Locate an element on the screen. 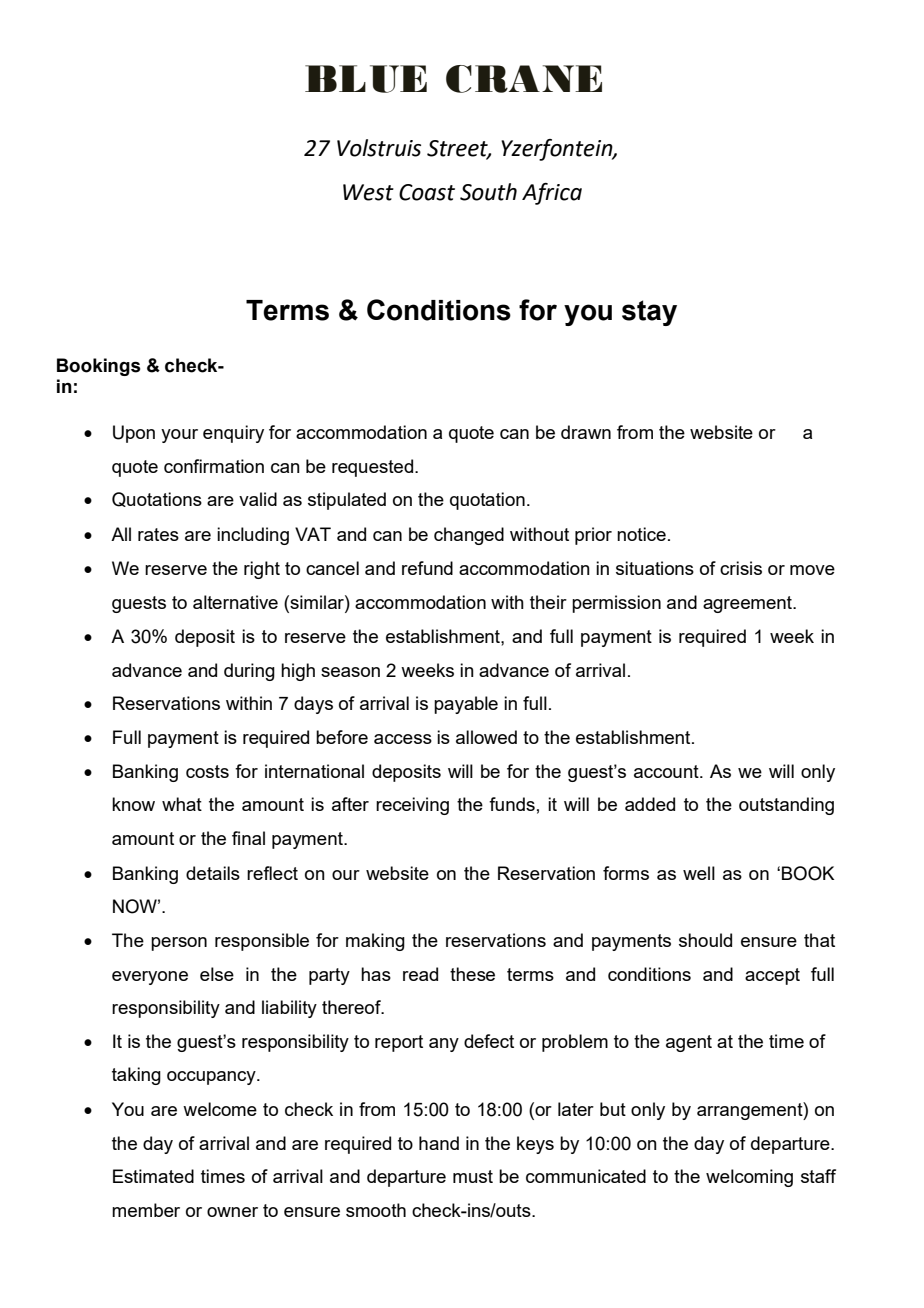 The image size is (924, 1308). must is located at coordinates (473, 1176).
